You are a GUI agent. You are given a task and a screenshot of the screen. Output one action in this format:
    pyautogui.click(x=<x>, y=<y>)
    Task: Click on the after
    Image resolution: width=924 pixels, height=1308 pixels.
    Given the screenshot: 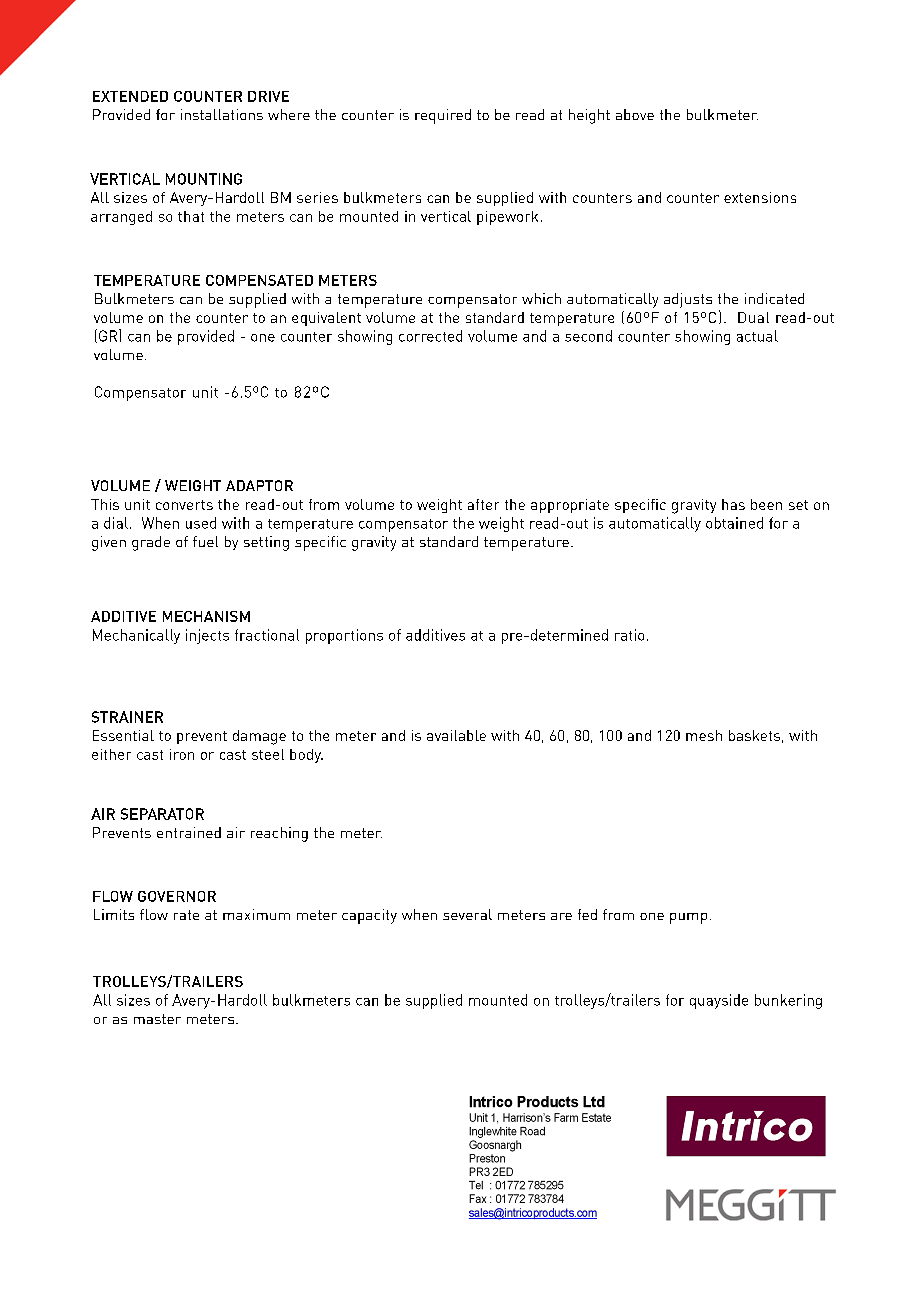 What is the action you would take?
    pyautogui.click(x=483, y=504)
